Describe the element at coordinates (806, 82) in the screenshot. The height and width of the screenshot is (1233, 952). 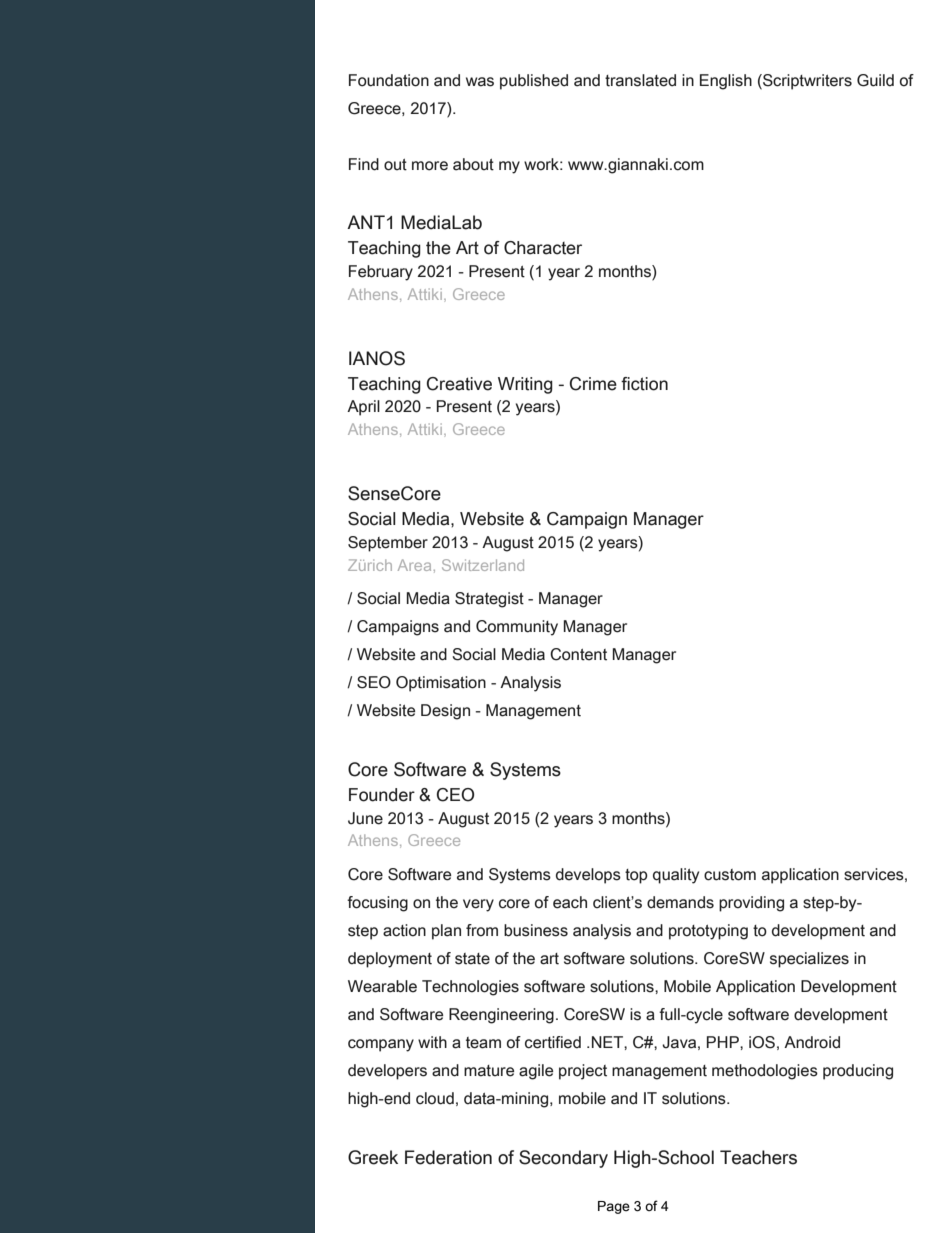
I see `Scriptwriters` at that location.
